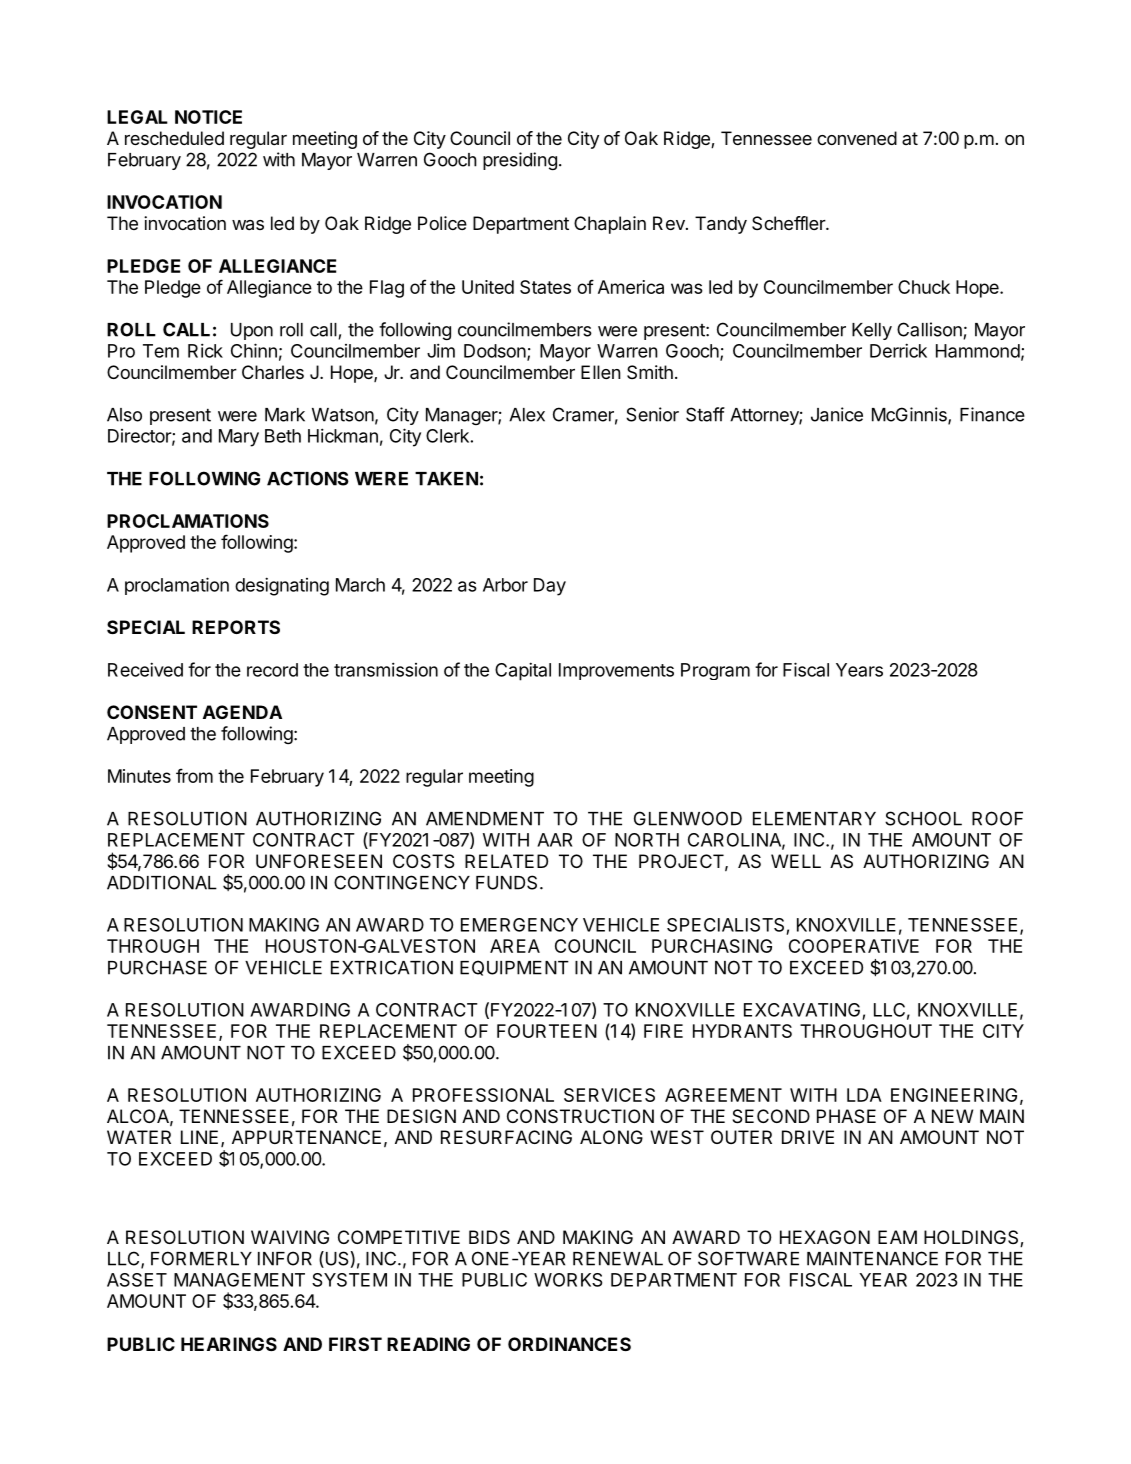  I want to click on presiding, so click(520, 161).
